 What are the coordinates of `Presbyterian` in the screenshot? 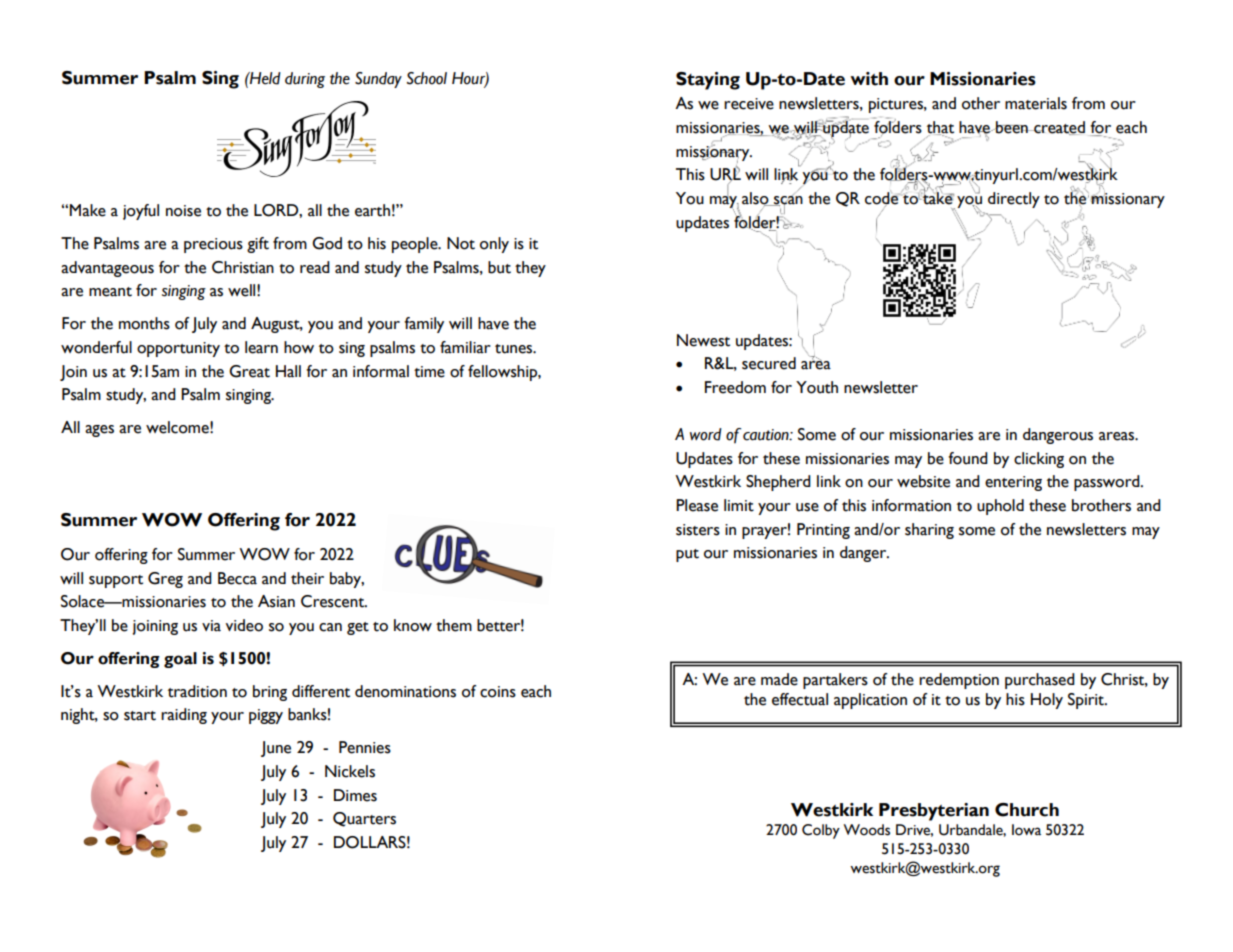 It's located at (934, 812).
